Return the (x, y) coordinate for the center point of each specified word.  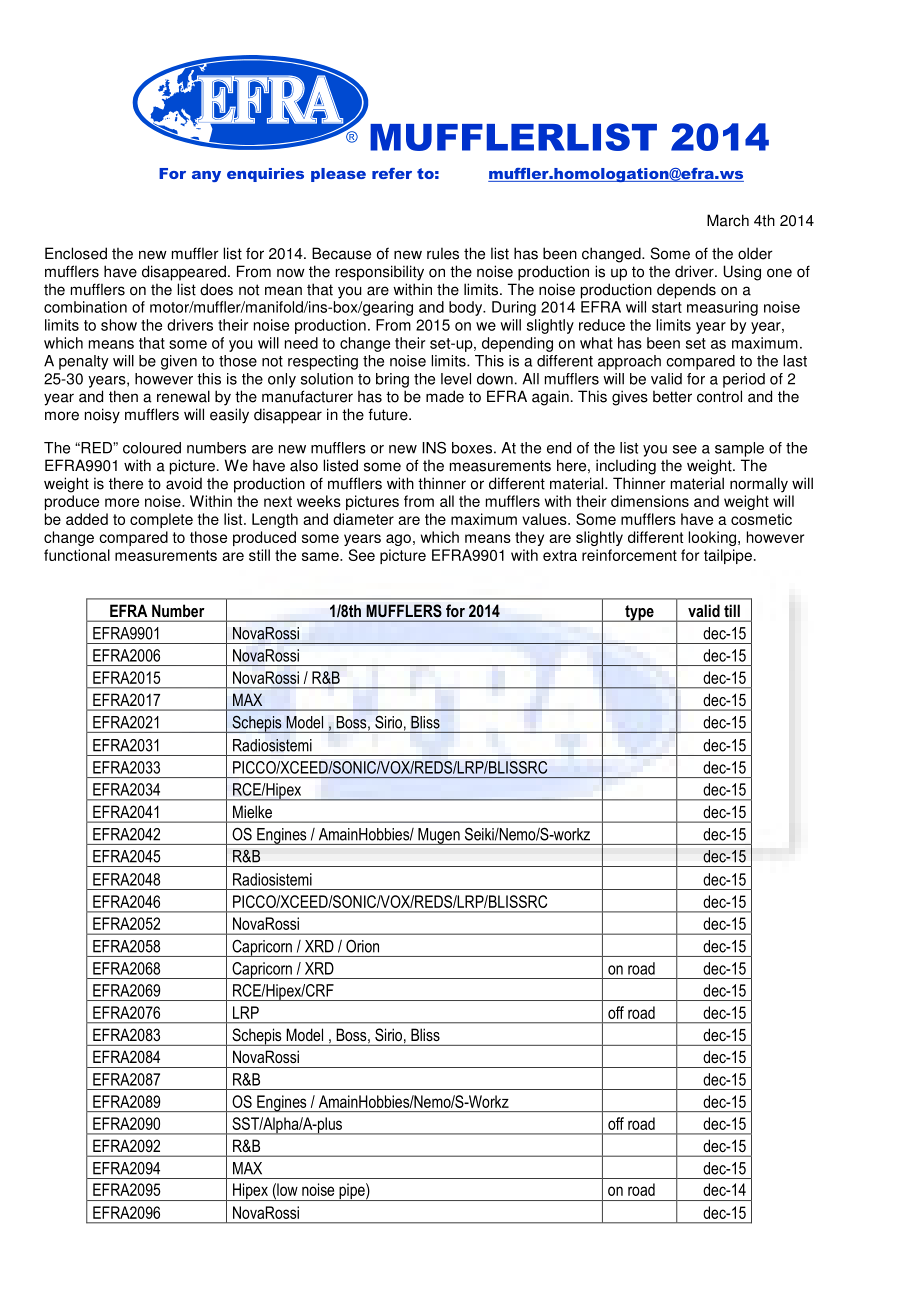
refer (392, 173)
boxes (472, 448)
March (728, 220)
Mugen (439, 836)
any (206, 176)
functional (77, 555)
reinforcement (629, 555)
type (639, 613)
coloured (152, 448)
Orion (362, 946)
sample (739, 449)
